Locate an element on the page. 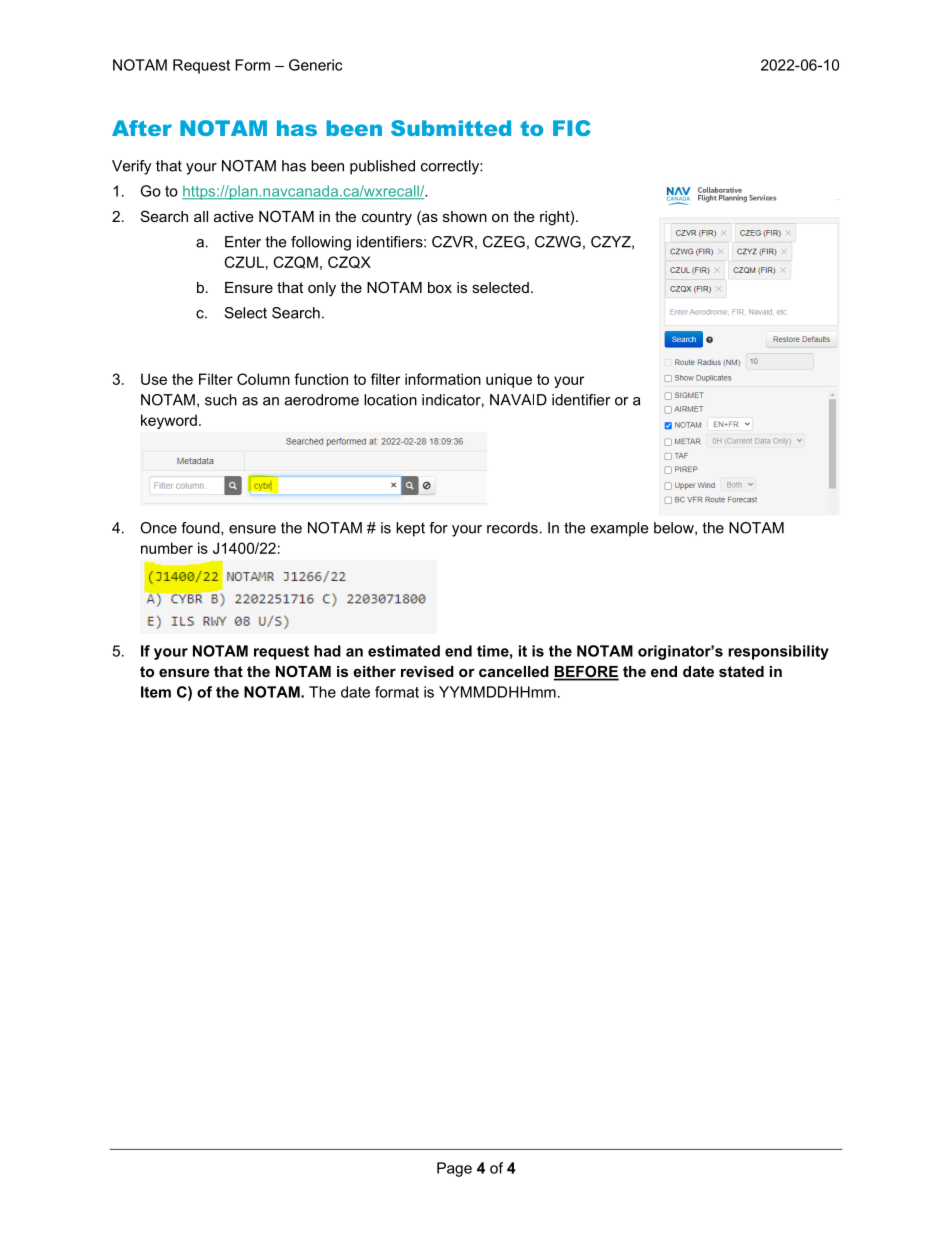 Image resolution: width=952 pixels, height=1233 pixels. cancelled is located at coordinates (514, 671).
